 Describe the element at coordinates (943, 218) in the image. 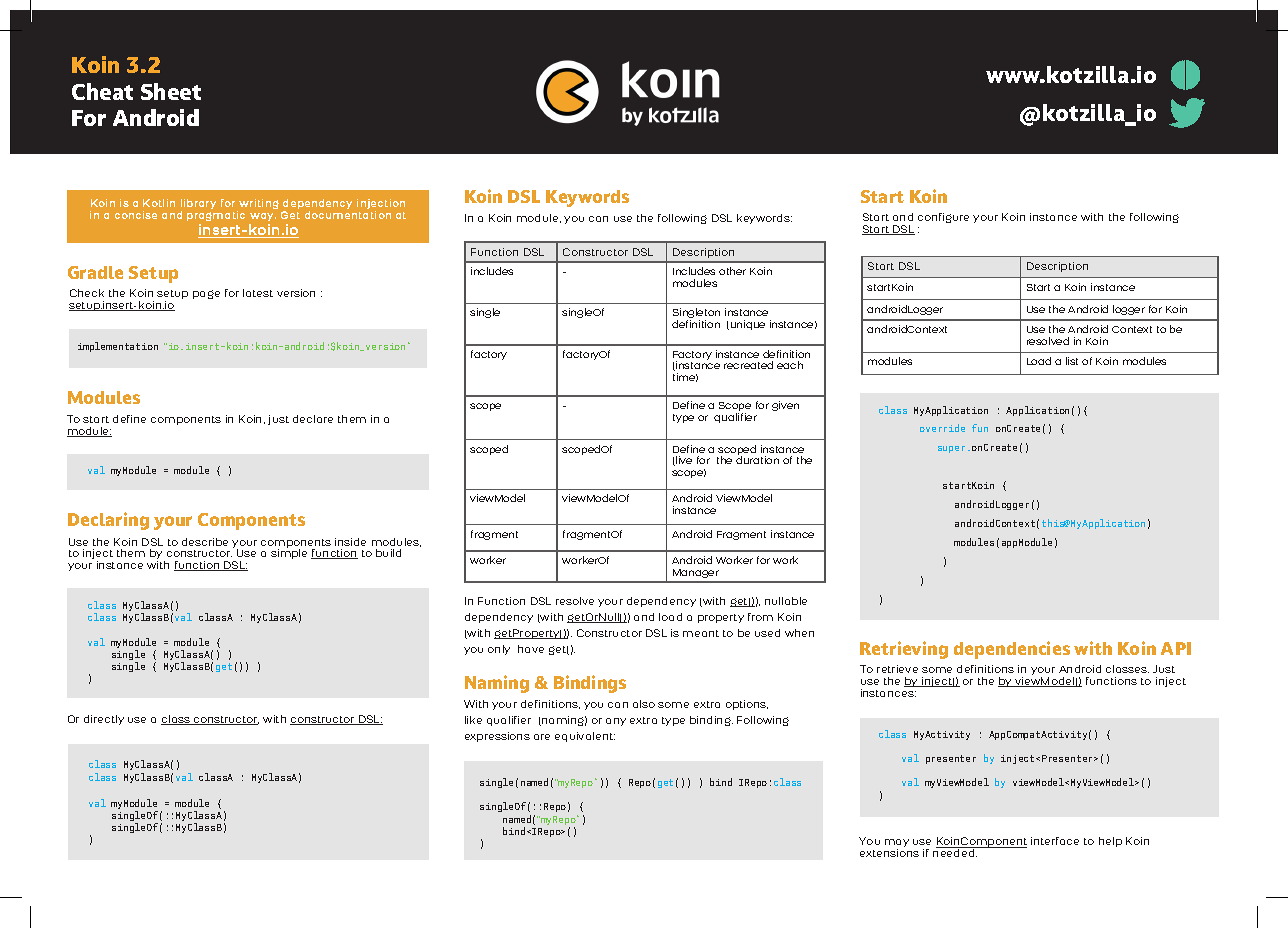

I see `configure` at that location.
